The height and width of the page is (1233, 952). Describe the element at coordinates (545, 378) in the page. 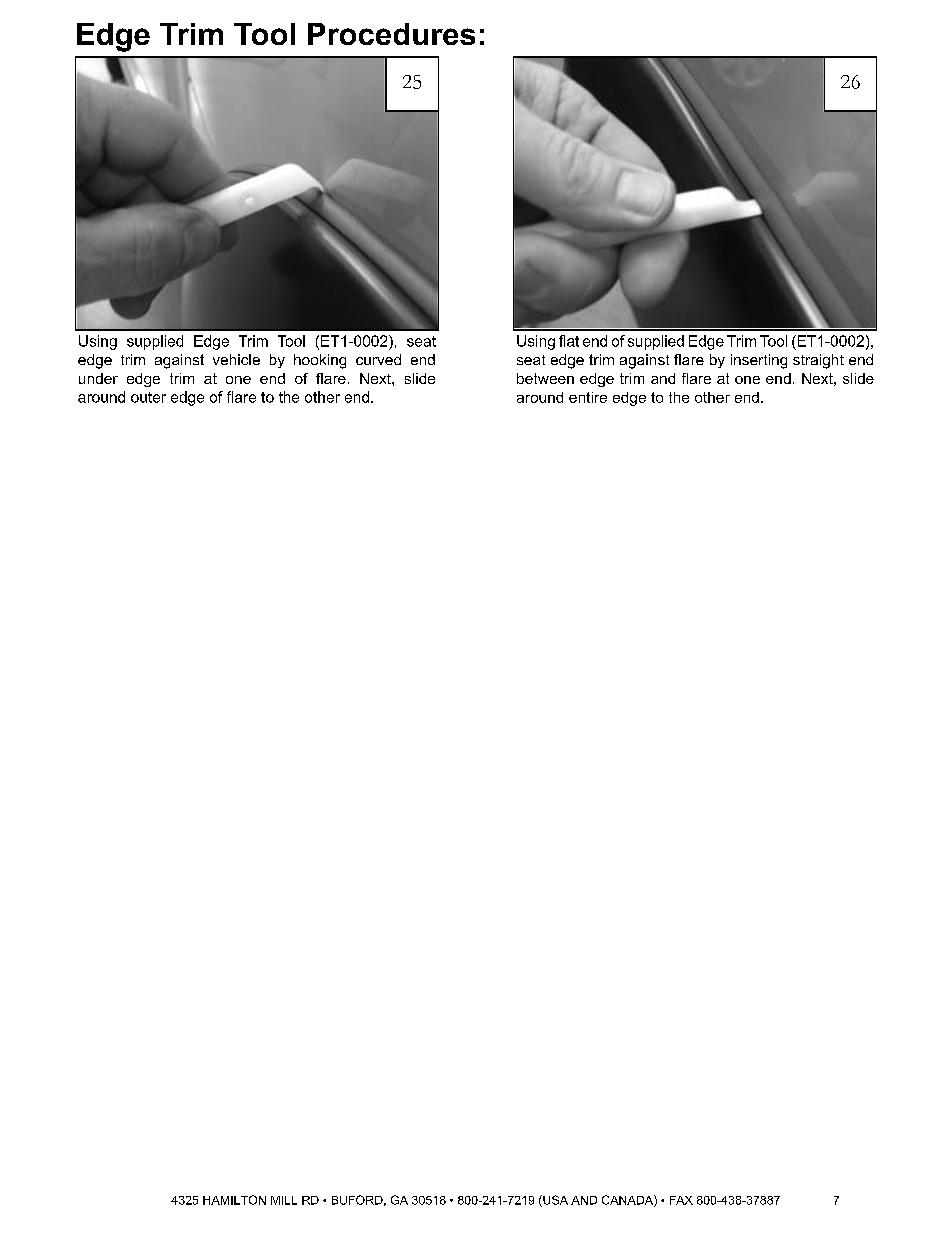

I see `between` at that location.
